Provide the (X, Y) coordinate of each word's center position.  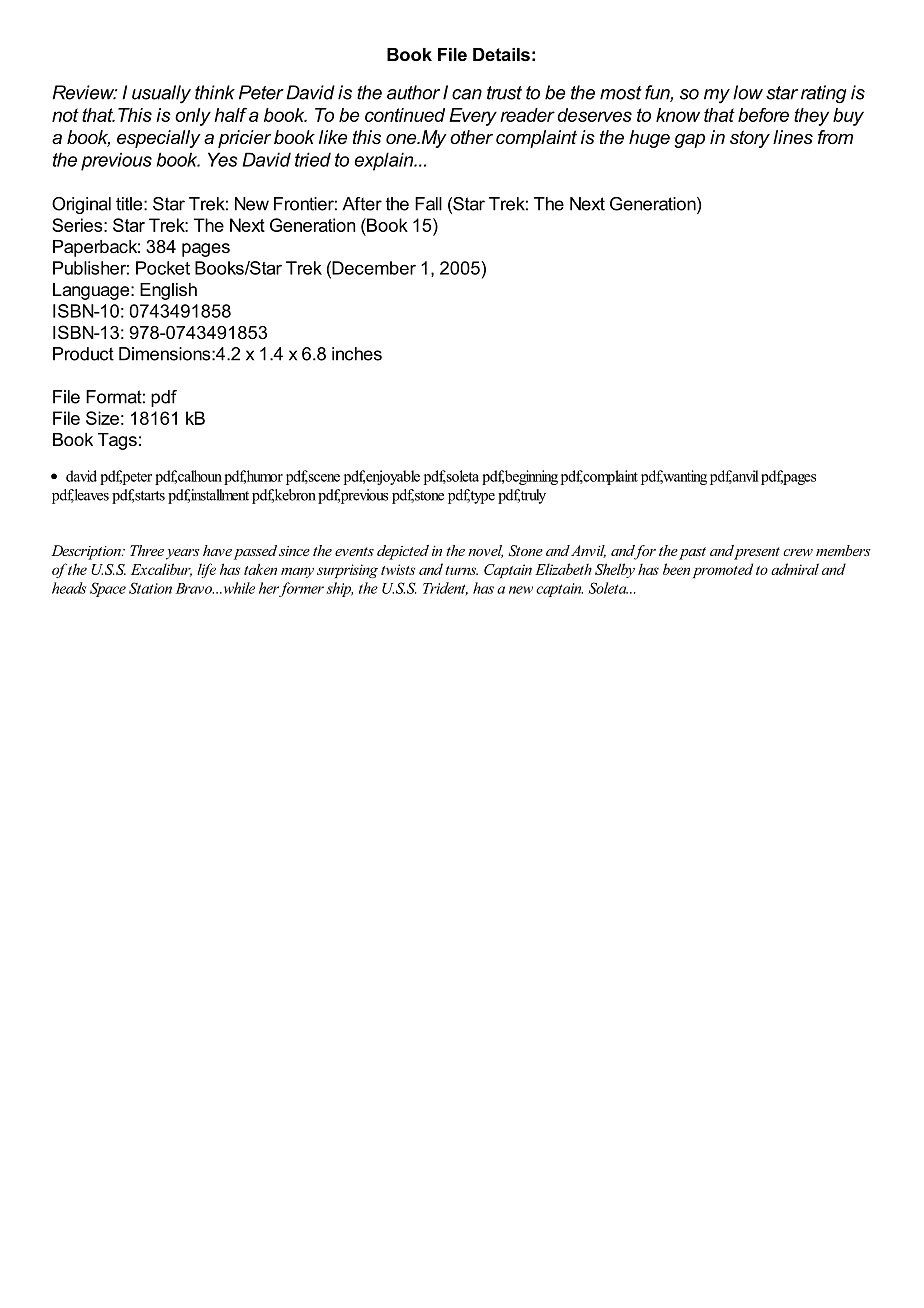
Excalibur (161, 570)
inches (357, 354)
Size (102, 418)
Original (81, 205)
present (756, 552)
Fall (428, 204)
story (750, 139)
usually (161, 94)
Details (501, 54)
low (748, 92)
